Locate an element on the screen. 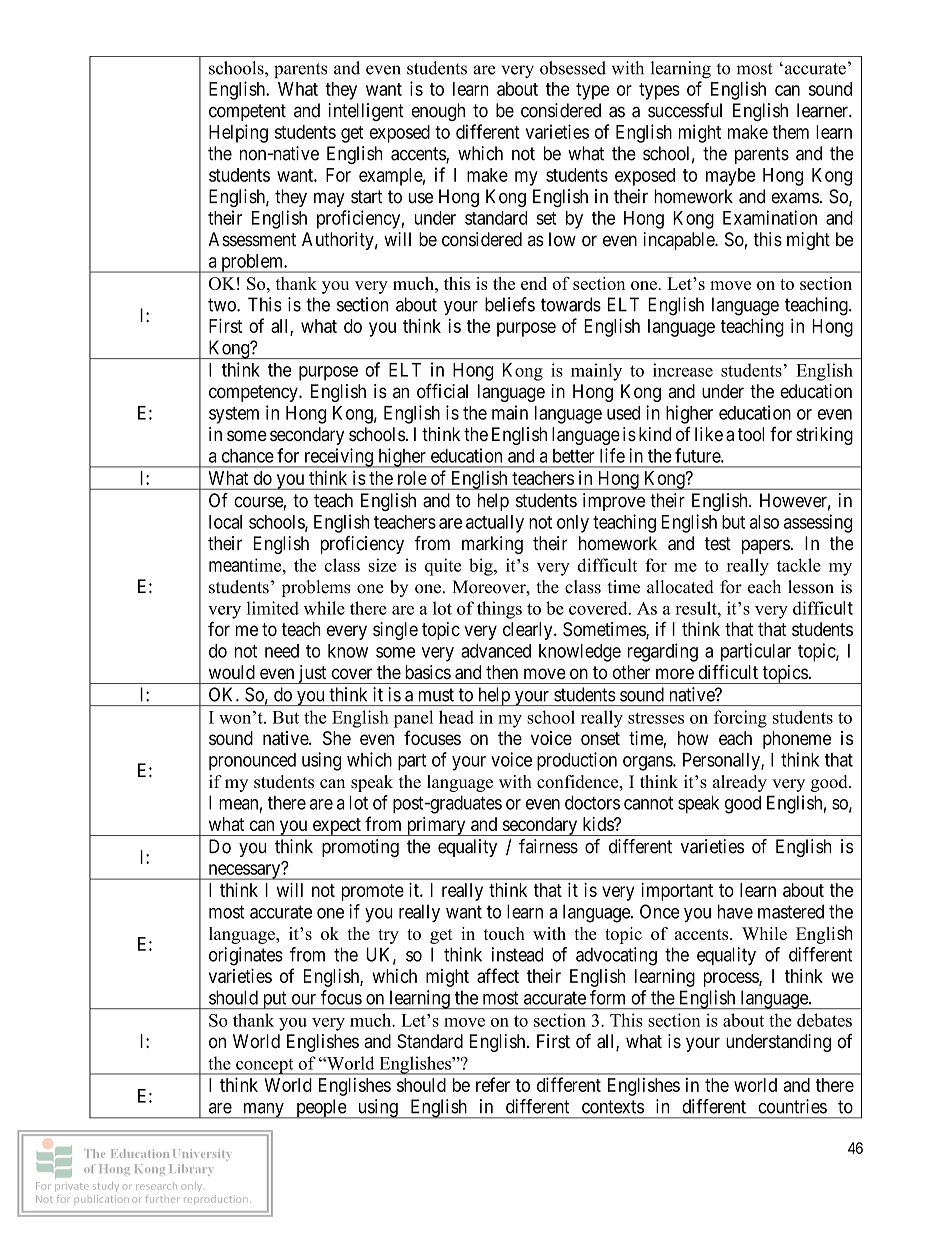 Image resolution: width=952 pixels, height=1233 pixels. obsessed is located at coordinates (573, 68).
